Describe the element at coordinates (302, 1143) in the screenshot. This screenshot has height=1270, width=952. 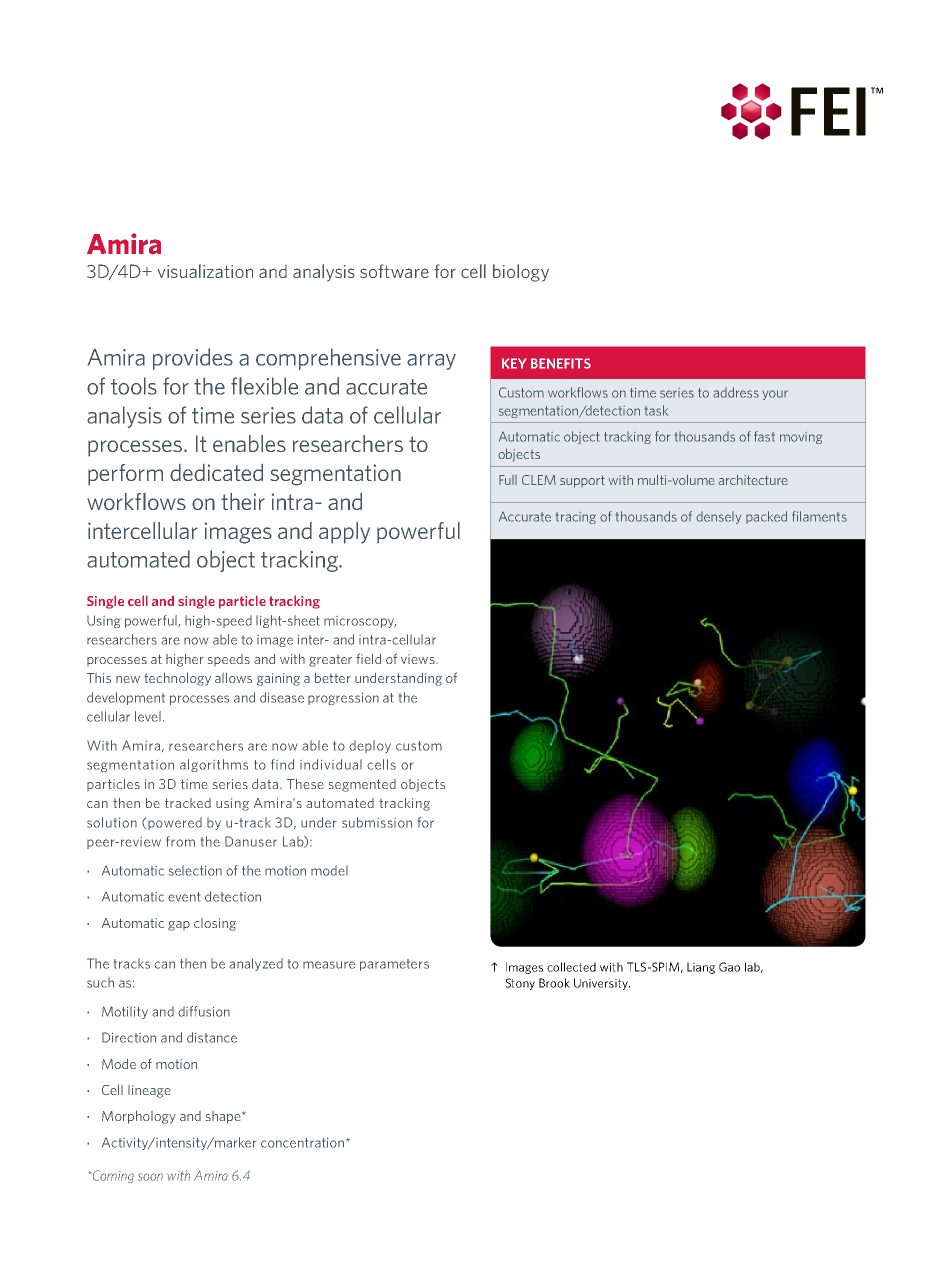
I see `concentration` at that location.
